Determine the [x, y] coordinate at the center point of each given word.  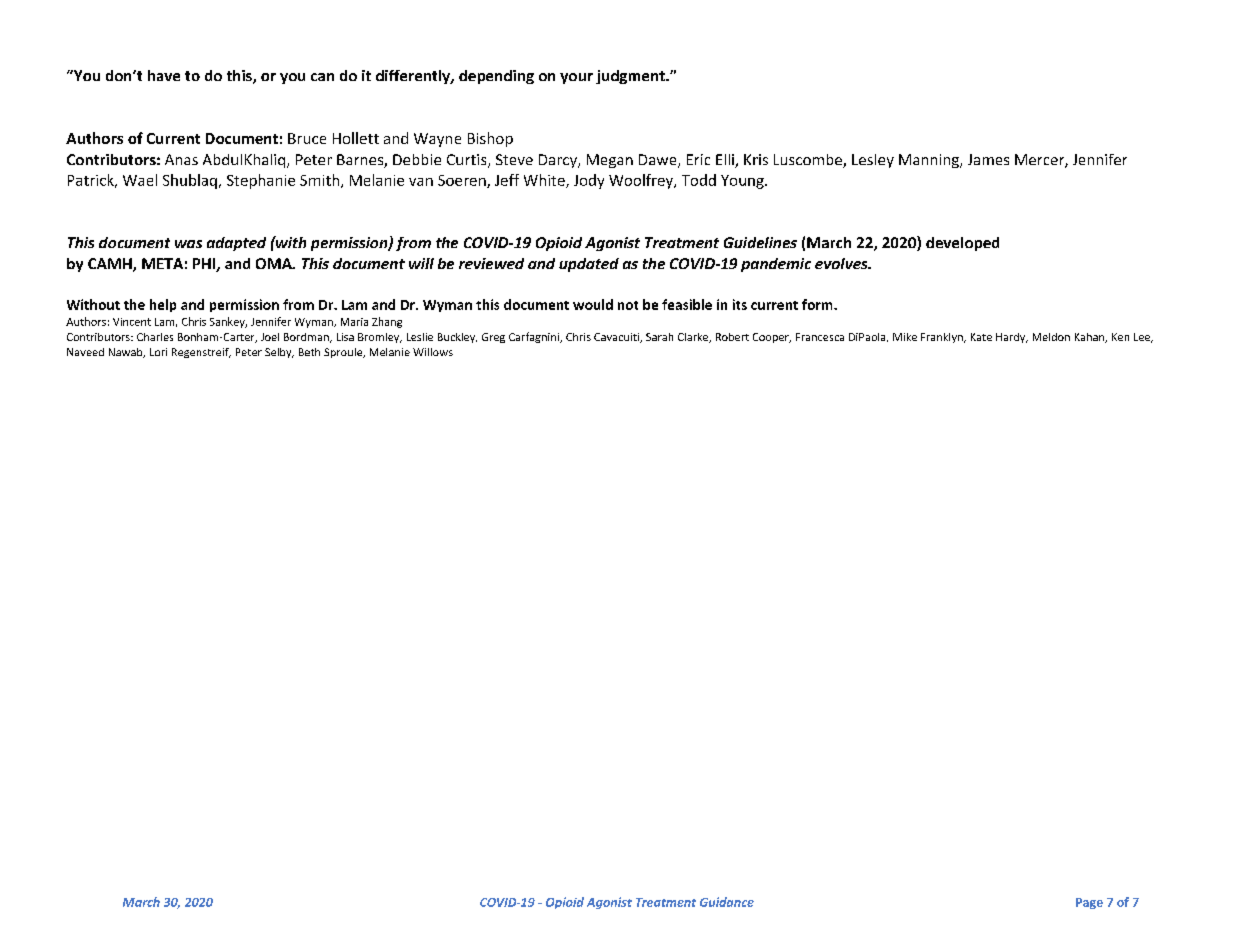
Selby [279, 353]
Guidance [727, 902]
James [988, 159]
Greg [493, 338]
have [164, 75]
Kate [981, 337]
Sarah [659, 337]
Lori [158, 352]
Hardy [1012, 338]
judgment [631, 77]
